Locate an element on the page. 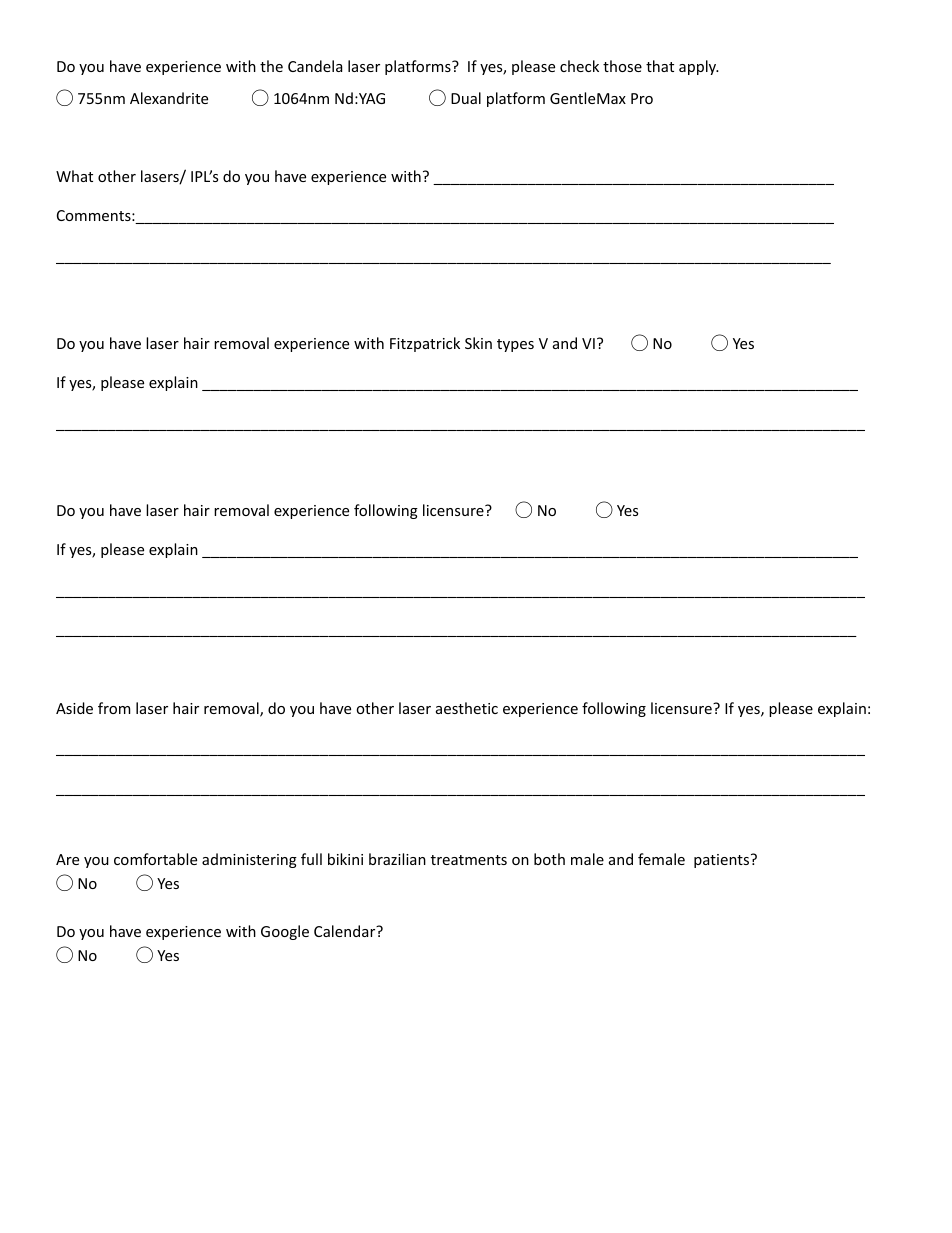  Pro is located at coordinates (642, 98).
